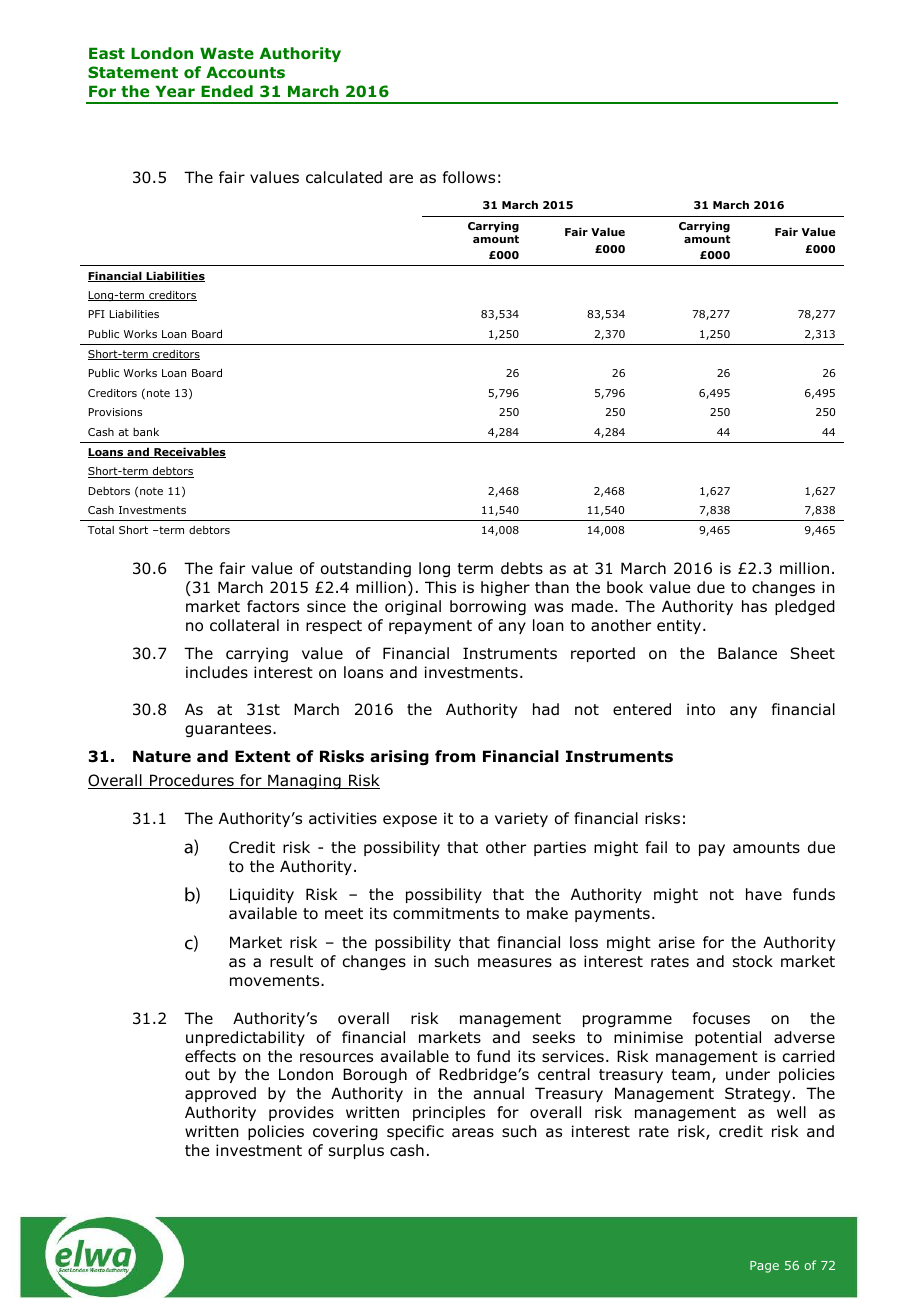 This image has width=924, height=1308. Describe the element at coordinates (473, 1132) in the image. I see `areas` at that location.
